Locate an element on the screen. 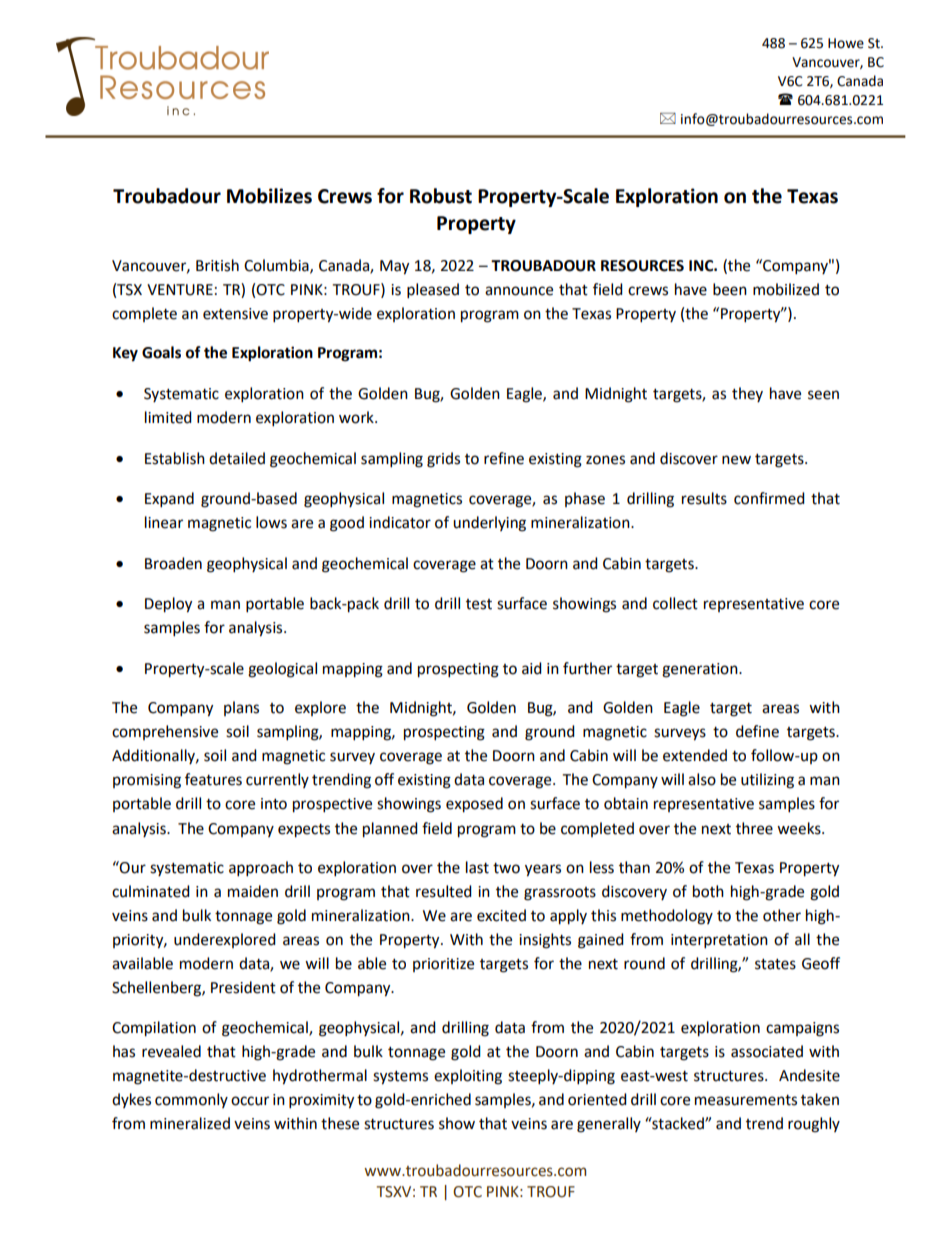  Howe is located at coordinates (846, 43).
